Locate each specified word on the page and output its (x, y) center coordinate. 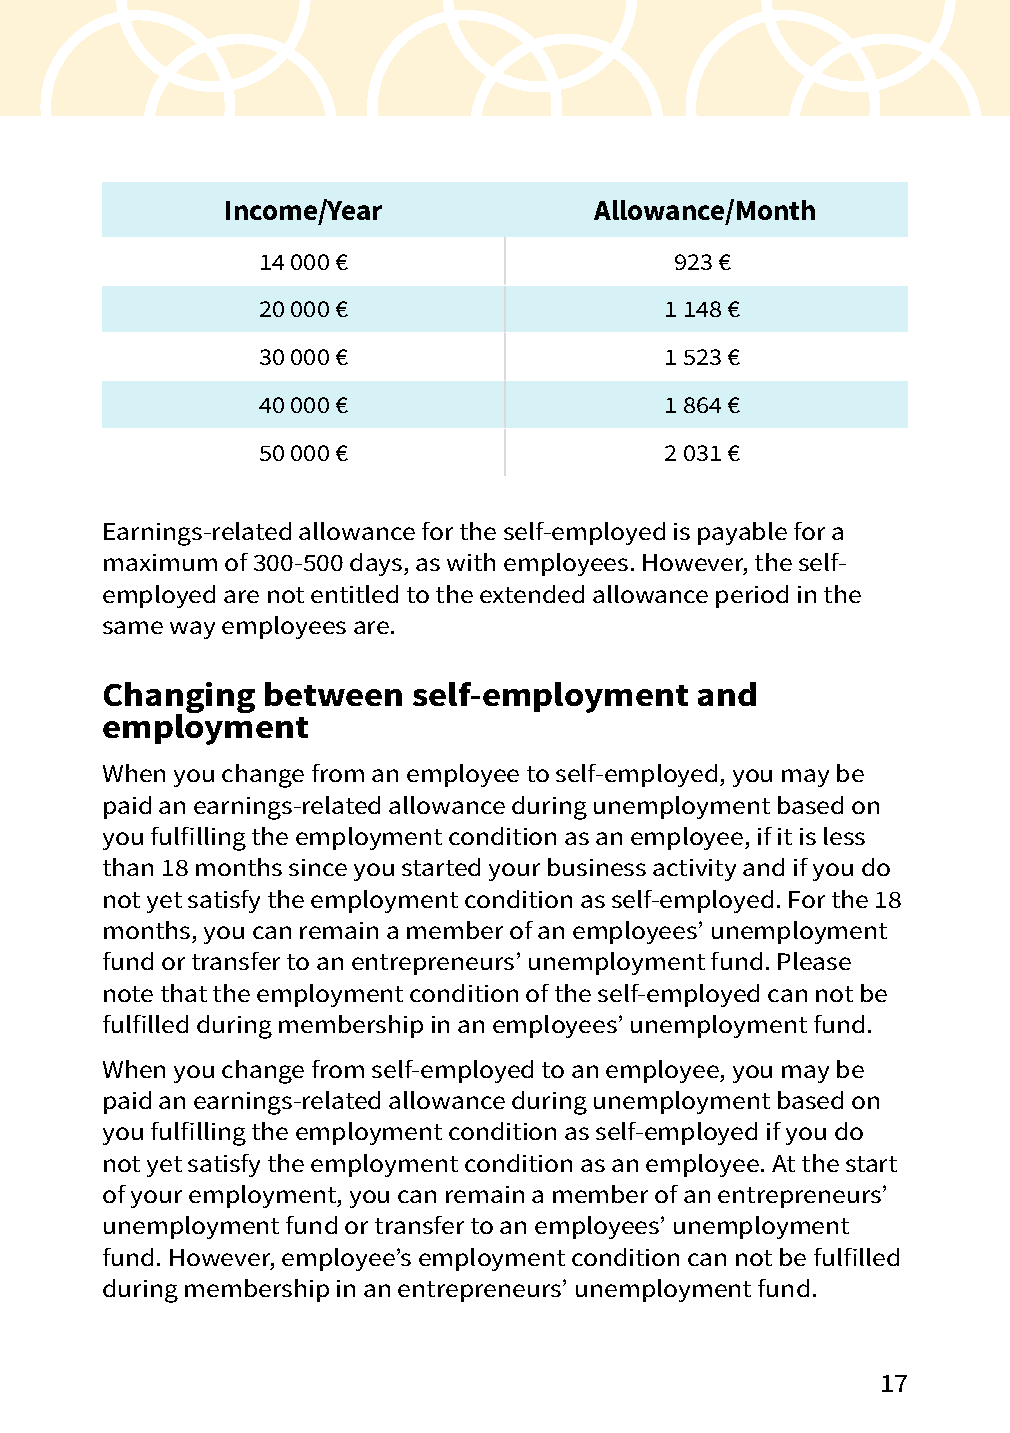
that (184, 993)
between (333, 694)
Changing (179, 699)
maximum (160, 562)
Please (814, 961)
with (471, 562)
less (844, 836)
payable (742, 533)
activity (694, 870)
